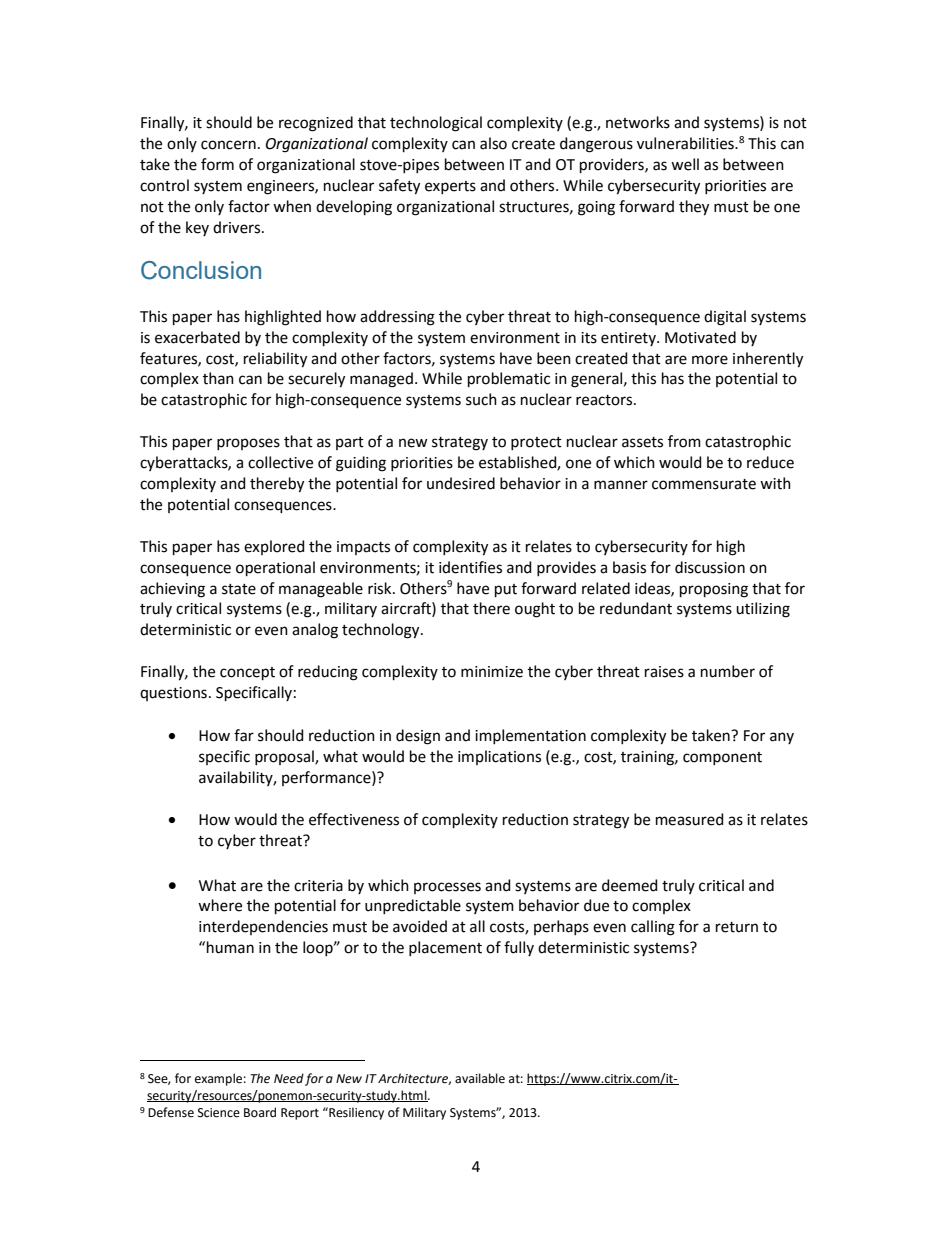 The width and height of the document is (952, 1233). Describe the element at coordinates (239, 589) in the document. I see `state` at that location.
